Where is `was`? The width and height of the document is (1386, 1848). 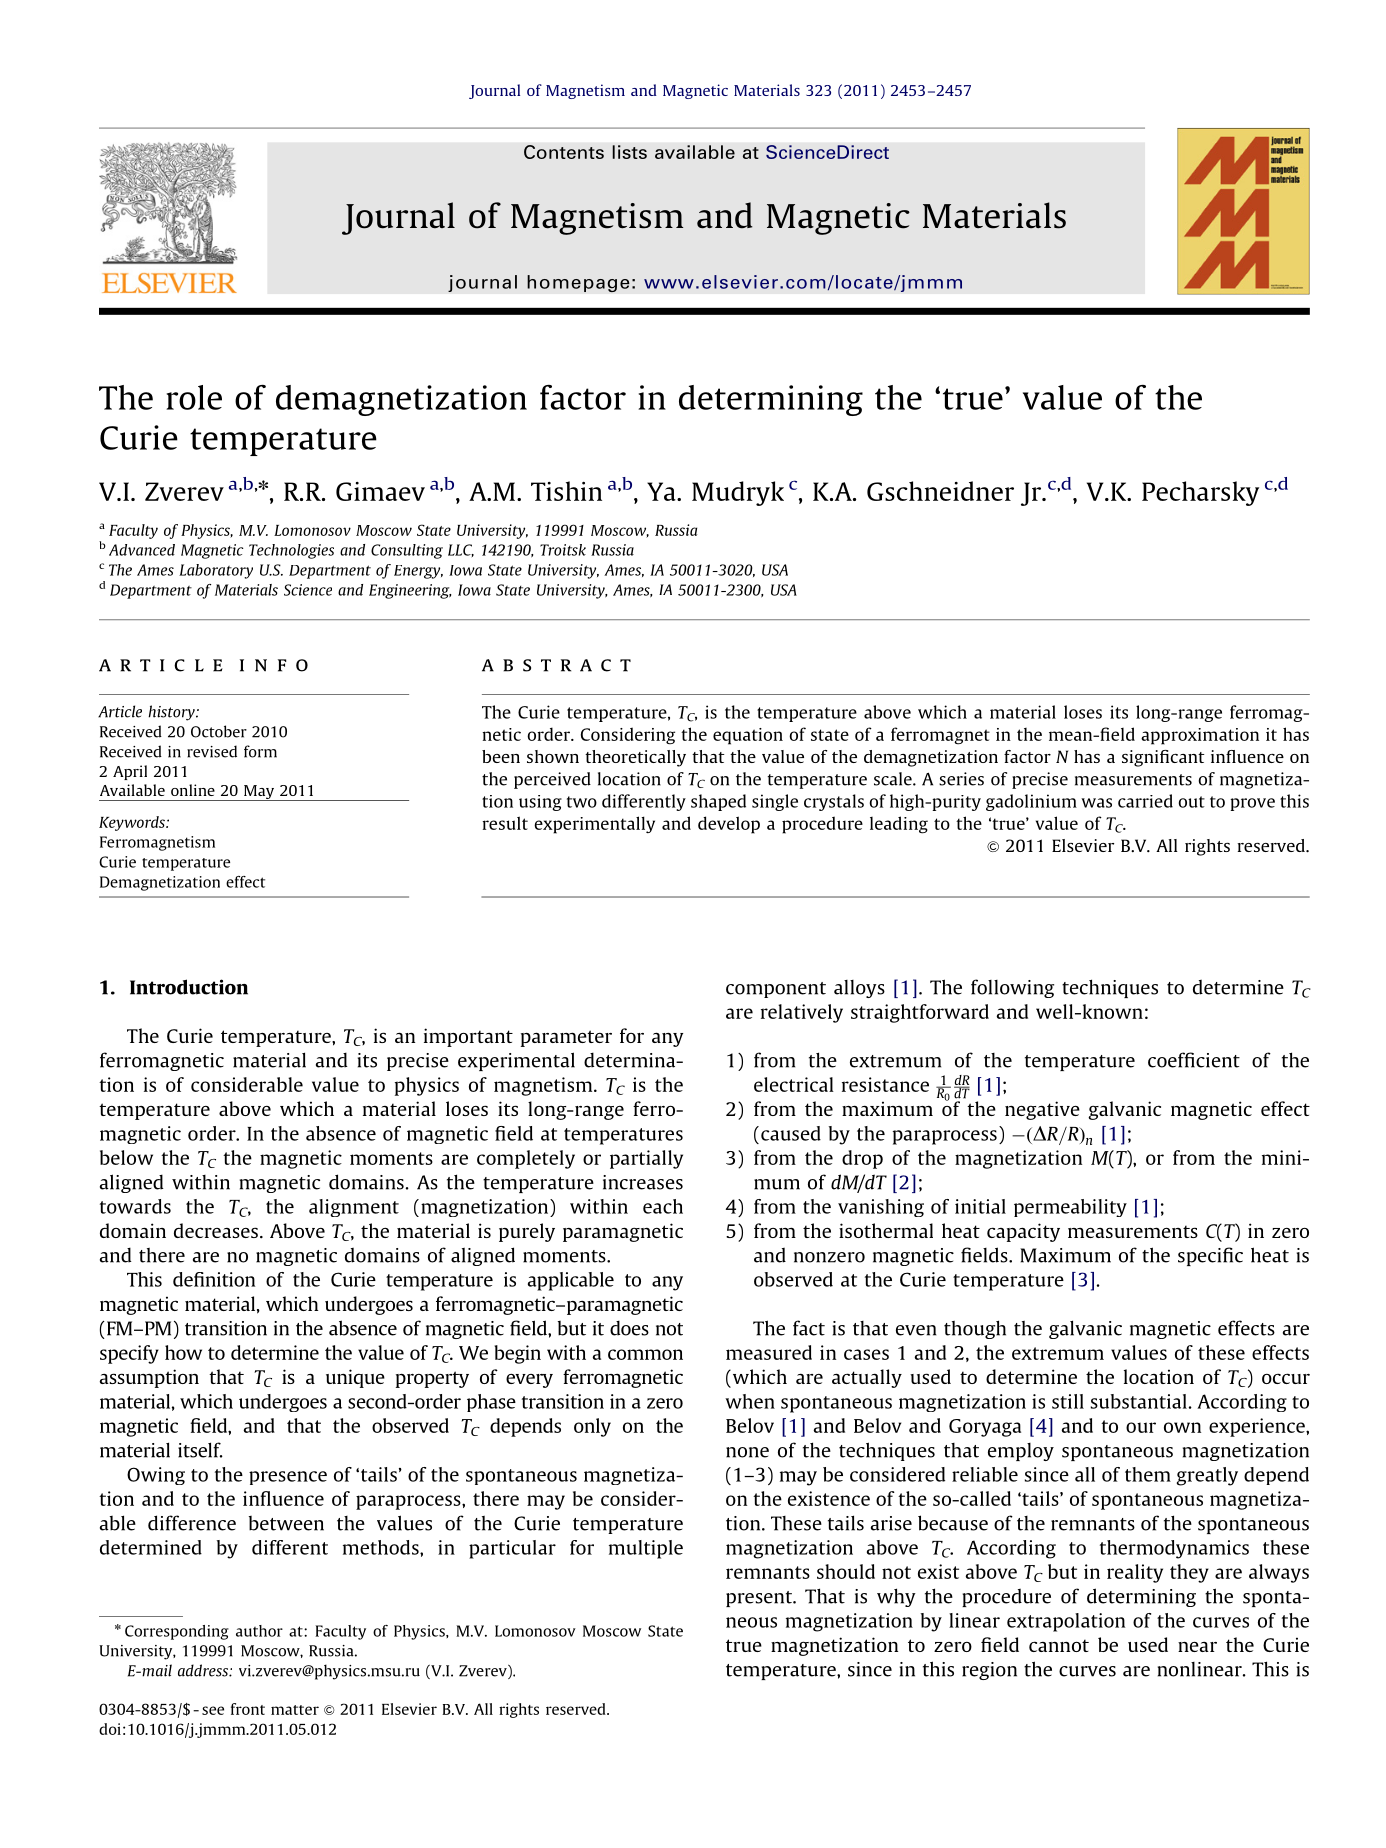
was is located at coordinates (1096, 803).
